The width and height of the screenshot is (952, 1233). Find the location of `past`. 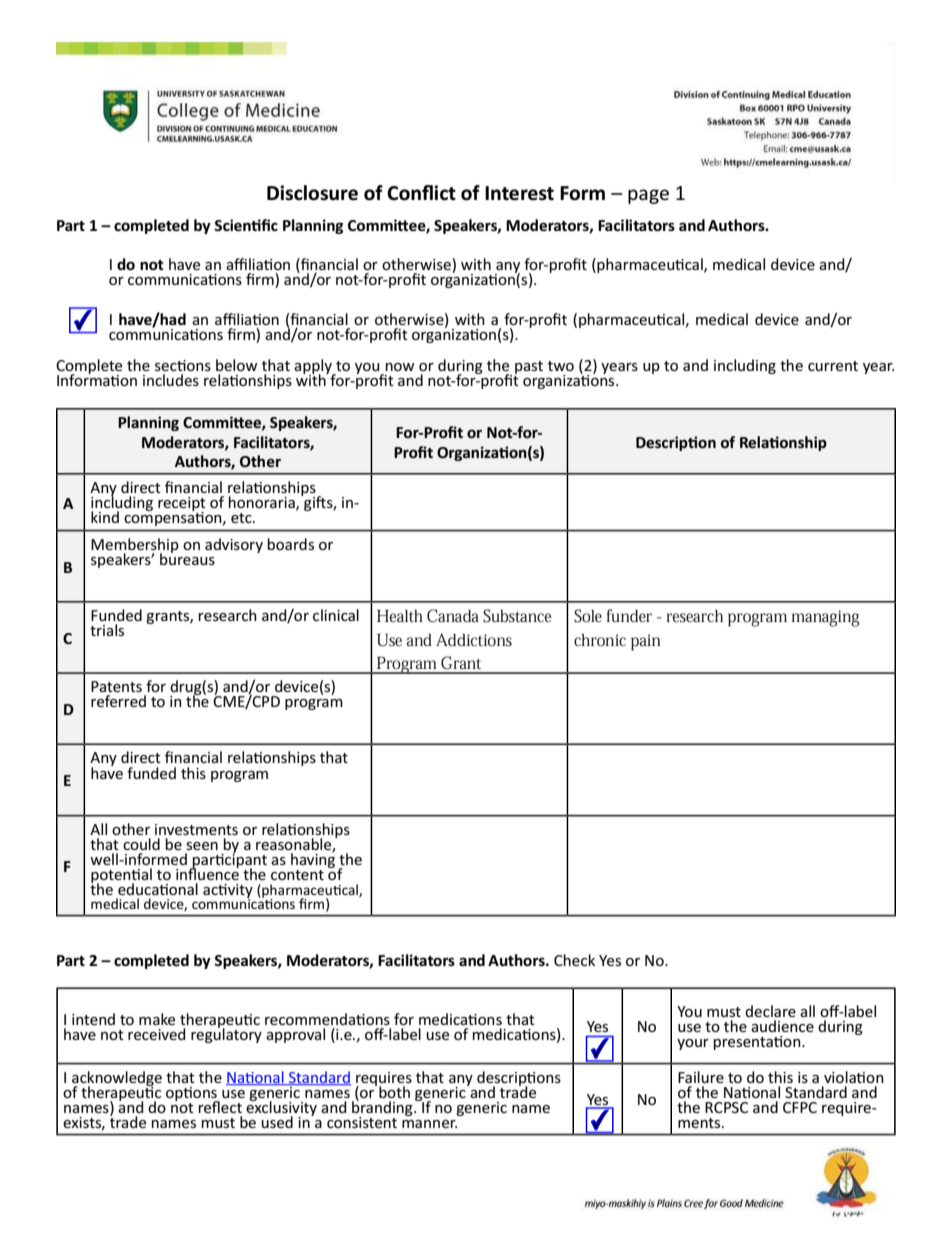

past is located at coordinates (529, 367).
